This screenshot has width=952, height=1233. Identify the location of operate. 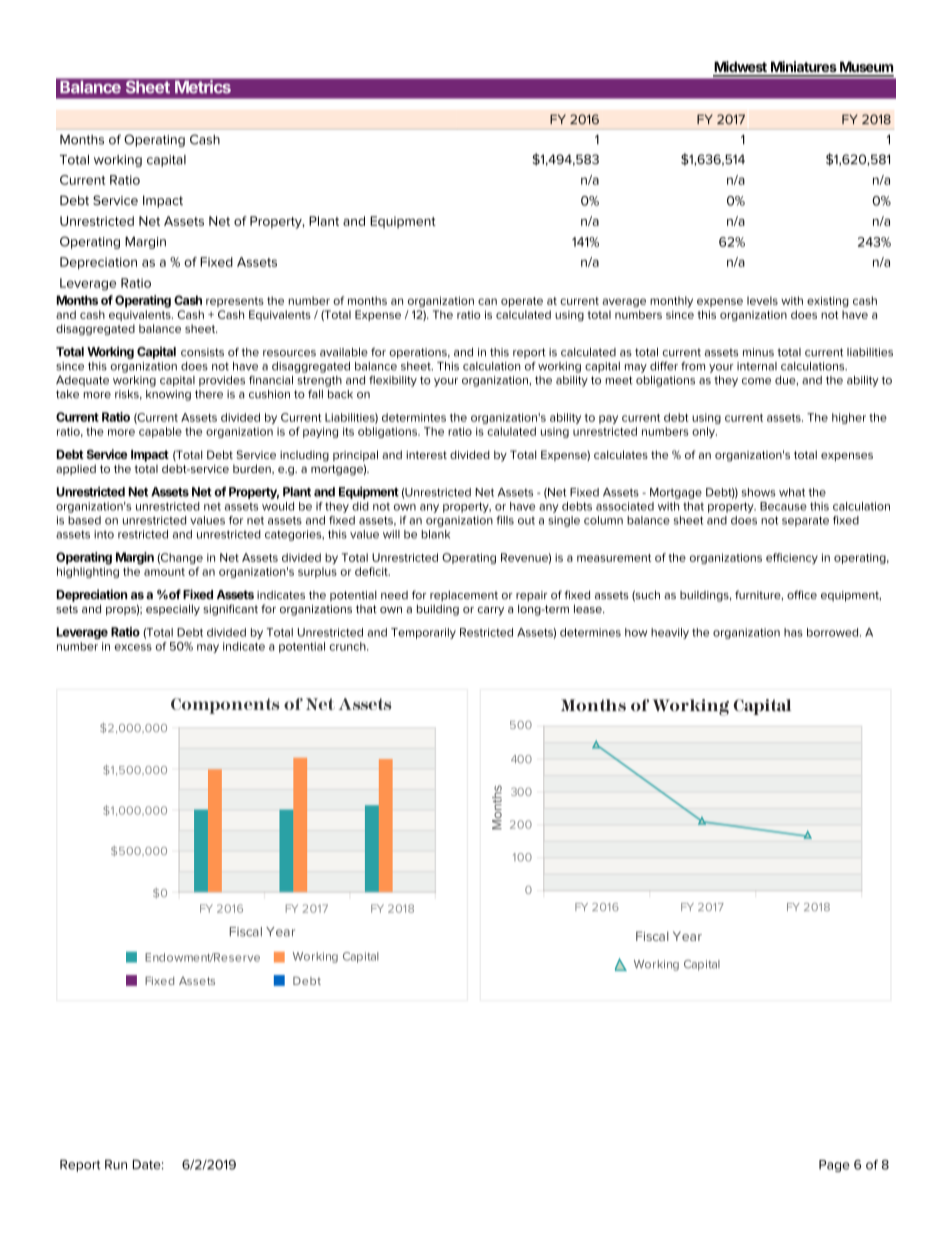
(522, 302).
